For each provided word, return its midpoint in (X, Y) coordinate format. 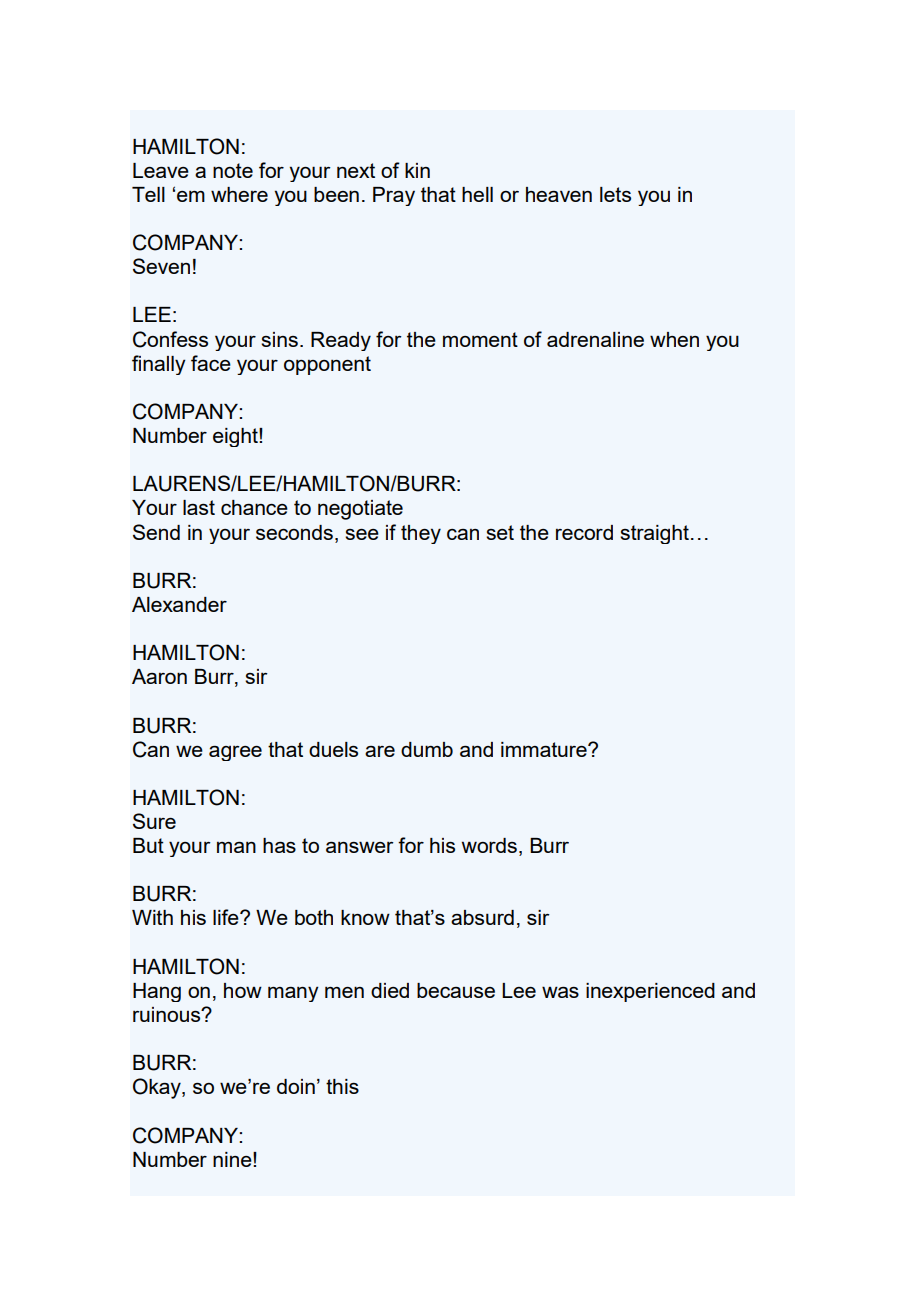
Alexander (179, 604)
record (584, 532)
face (211, 363)
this (342, 1086)
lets (615, 194)
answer (360, 847)
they (421, 534)
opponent (327, 365)
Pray (394, 196)
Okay (158, 1088)
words (489, 845)
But (148, 845)
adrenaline (595, 339)
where (239, 194)
